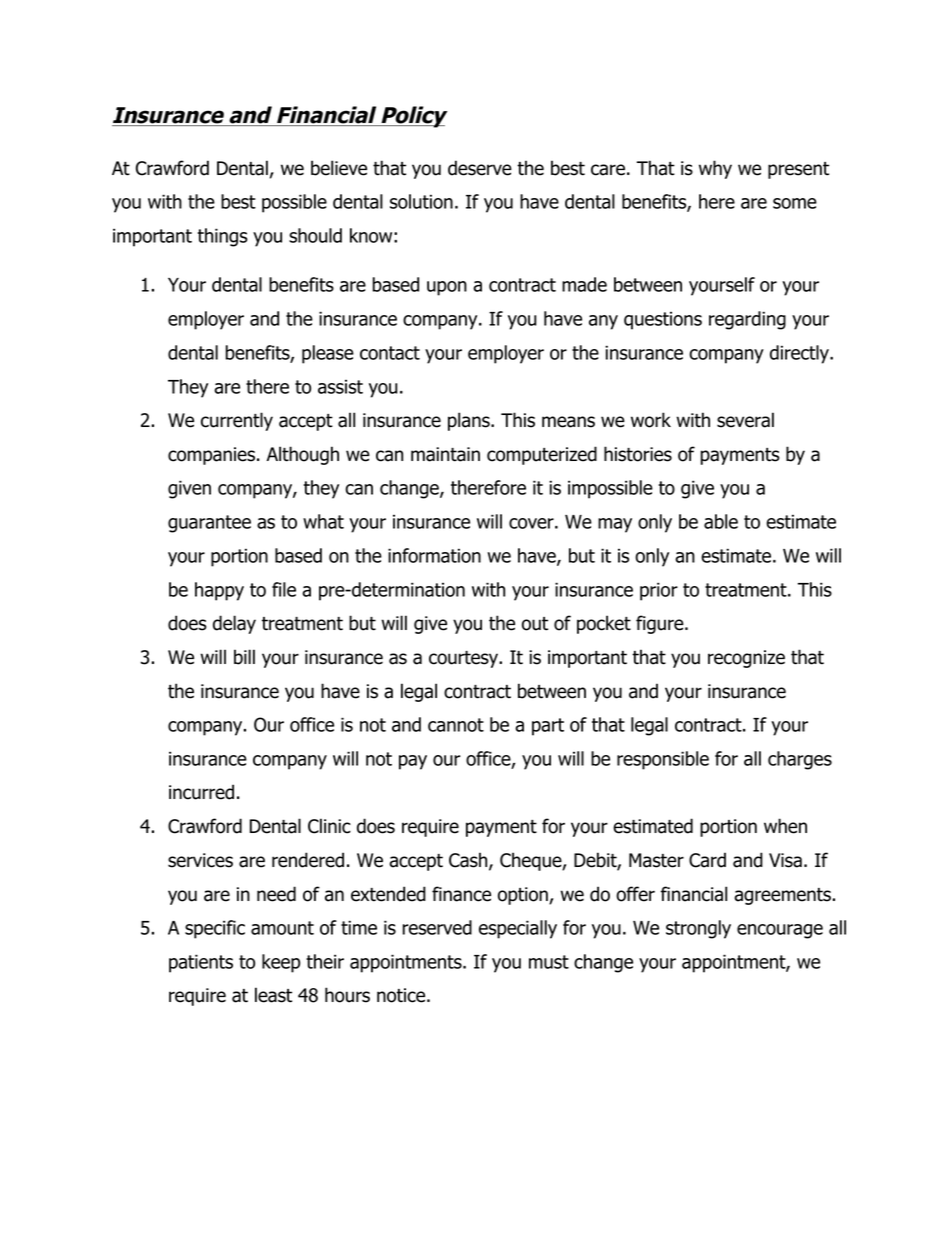 The height and width of the screenshot is (1233, 952). I want to click on why, so click(715, 169).
